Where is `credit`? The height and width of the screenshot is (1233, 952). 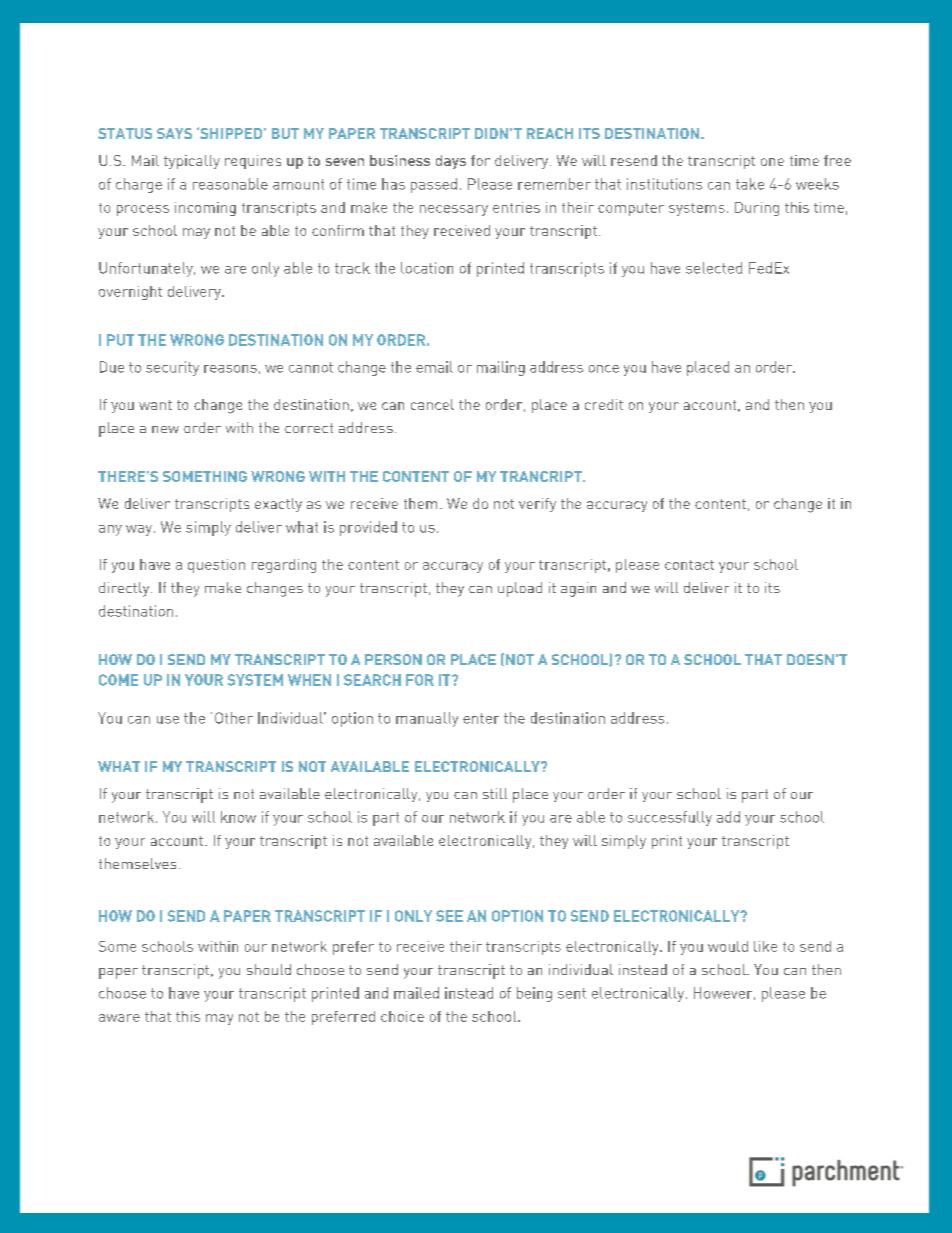 credit is located at coordinates (604, 404).
